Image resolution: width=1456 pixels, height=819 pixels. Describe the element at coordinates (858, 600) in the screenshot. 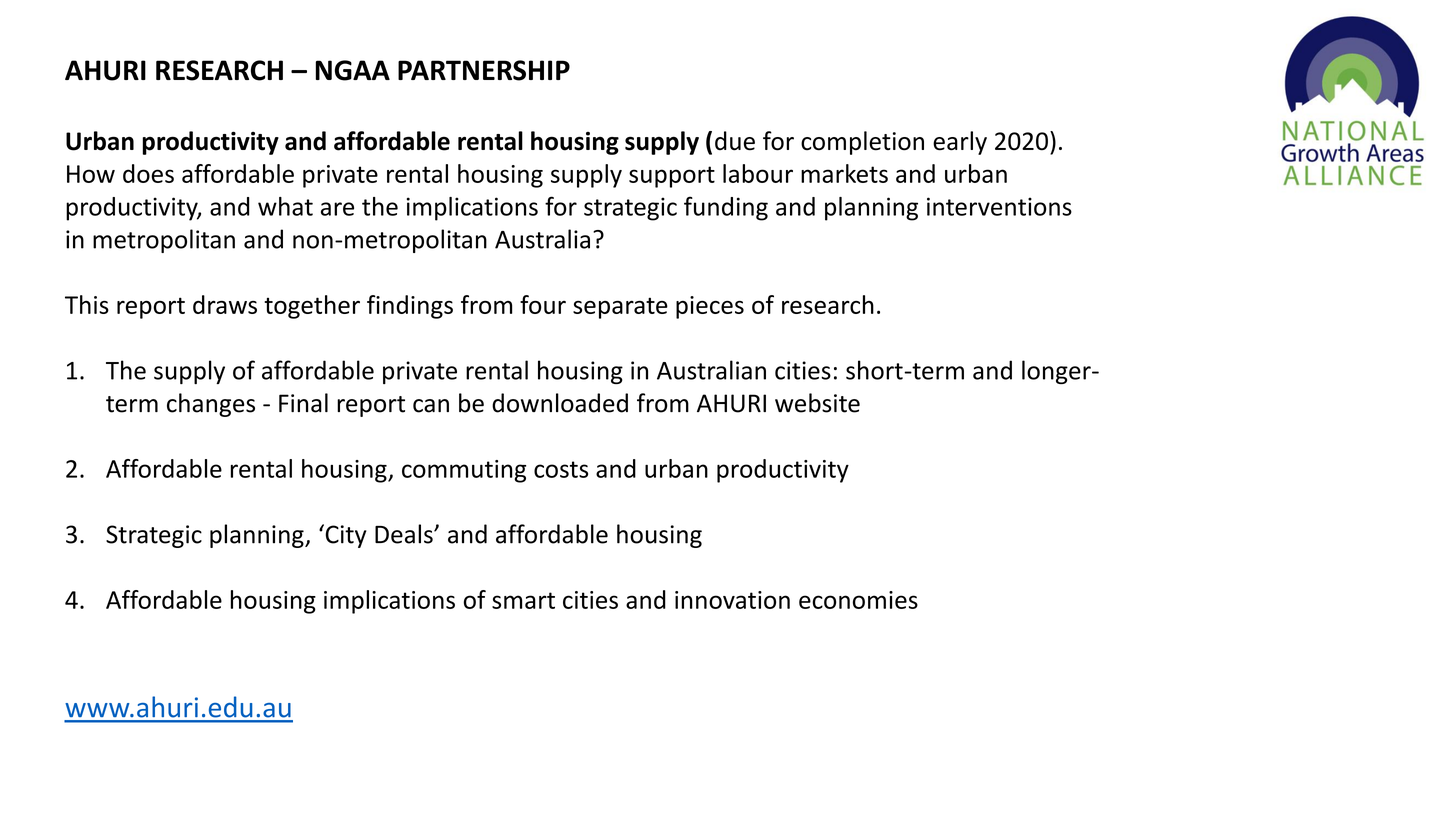

I see `economies` at that location.
